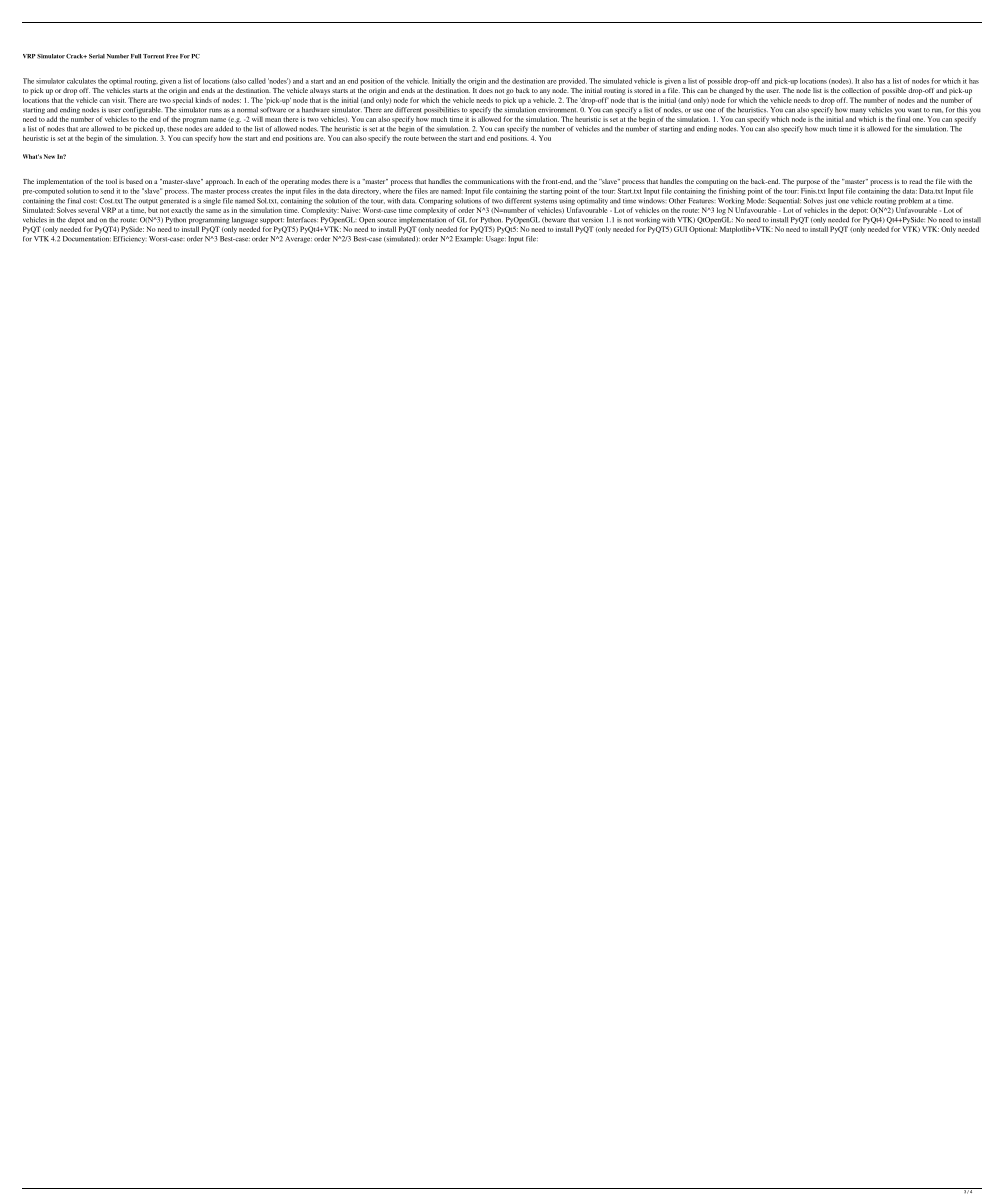 The image size is (1004, 1204). Describe the element at coordinates (442, 110) in the document. I see `possibilities` at that location.
